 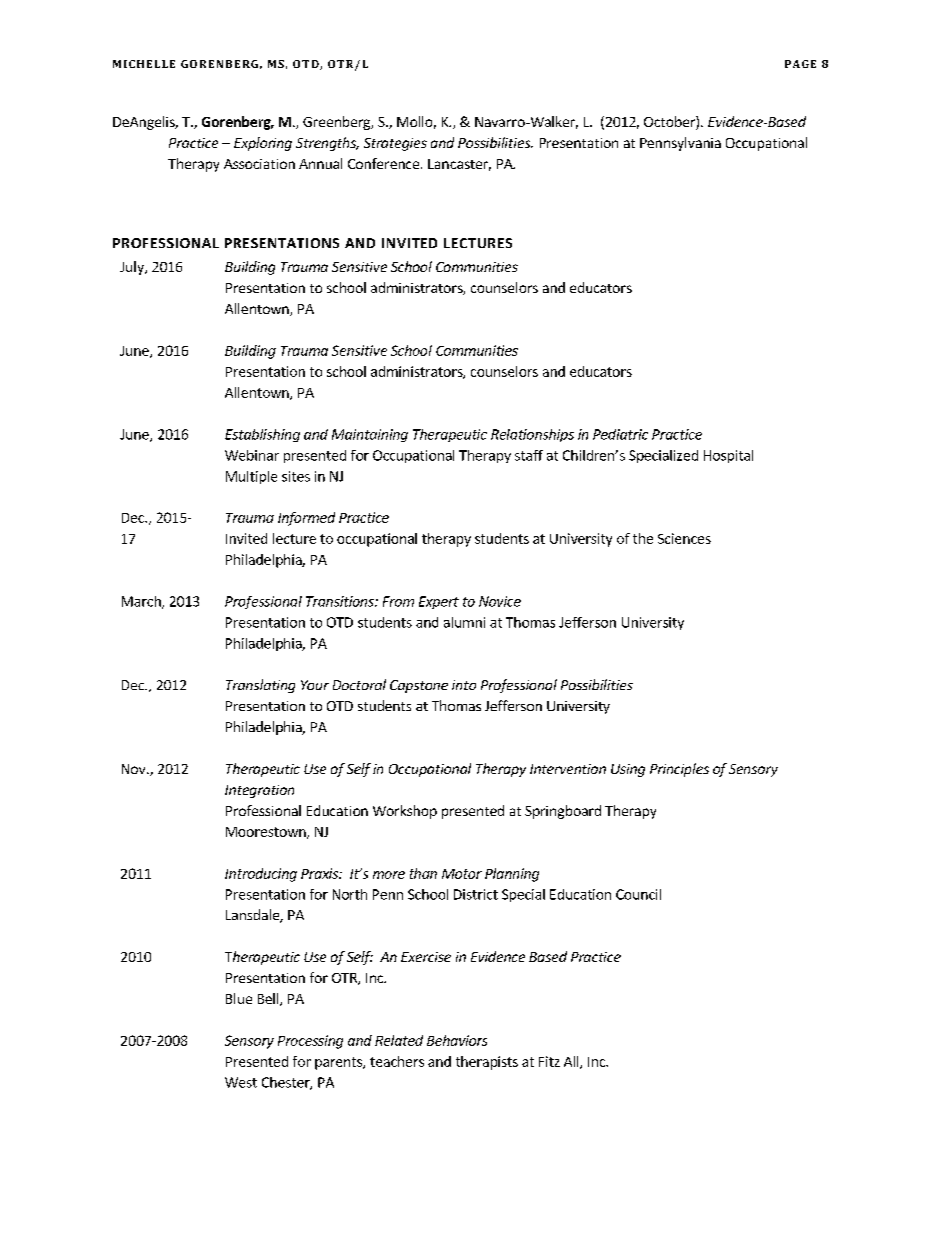 I want to click on Principles, so click(x=679, y=770).
